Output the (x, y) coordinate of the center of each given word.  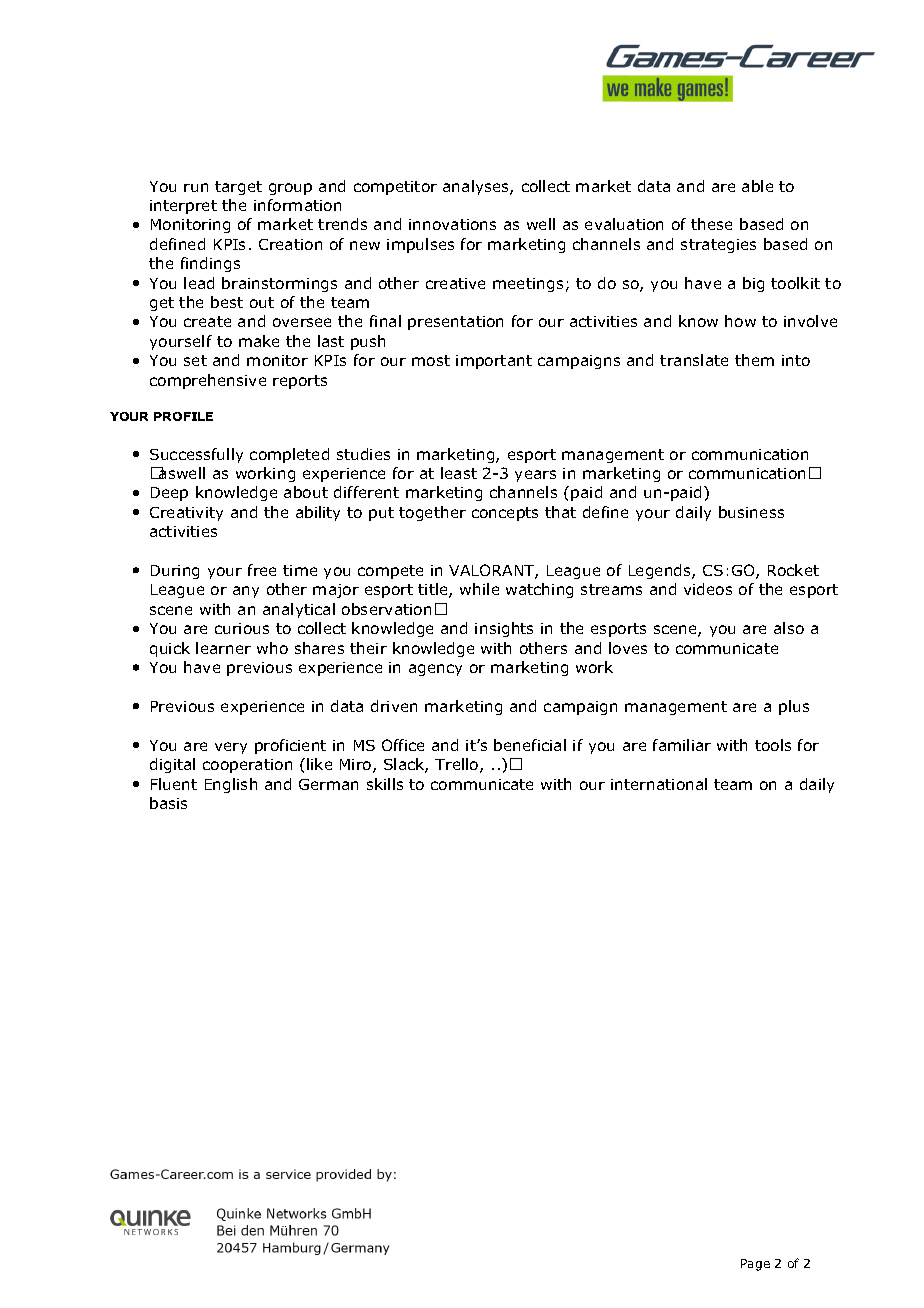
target (238, 188)
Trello (458, 765)
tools (773, 745)
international (659, 784)
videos (708, 589)
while (479, 589)
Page (755, 1265)
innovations (452, 224)
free (262, 570)
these (711, 224)
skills (385, 784)
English (231, 785)
